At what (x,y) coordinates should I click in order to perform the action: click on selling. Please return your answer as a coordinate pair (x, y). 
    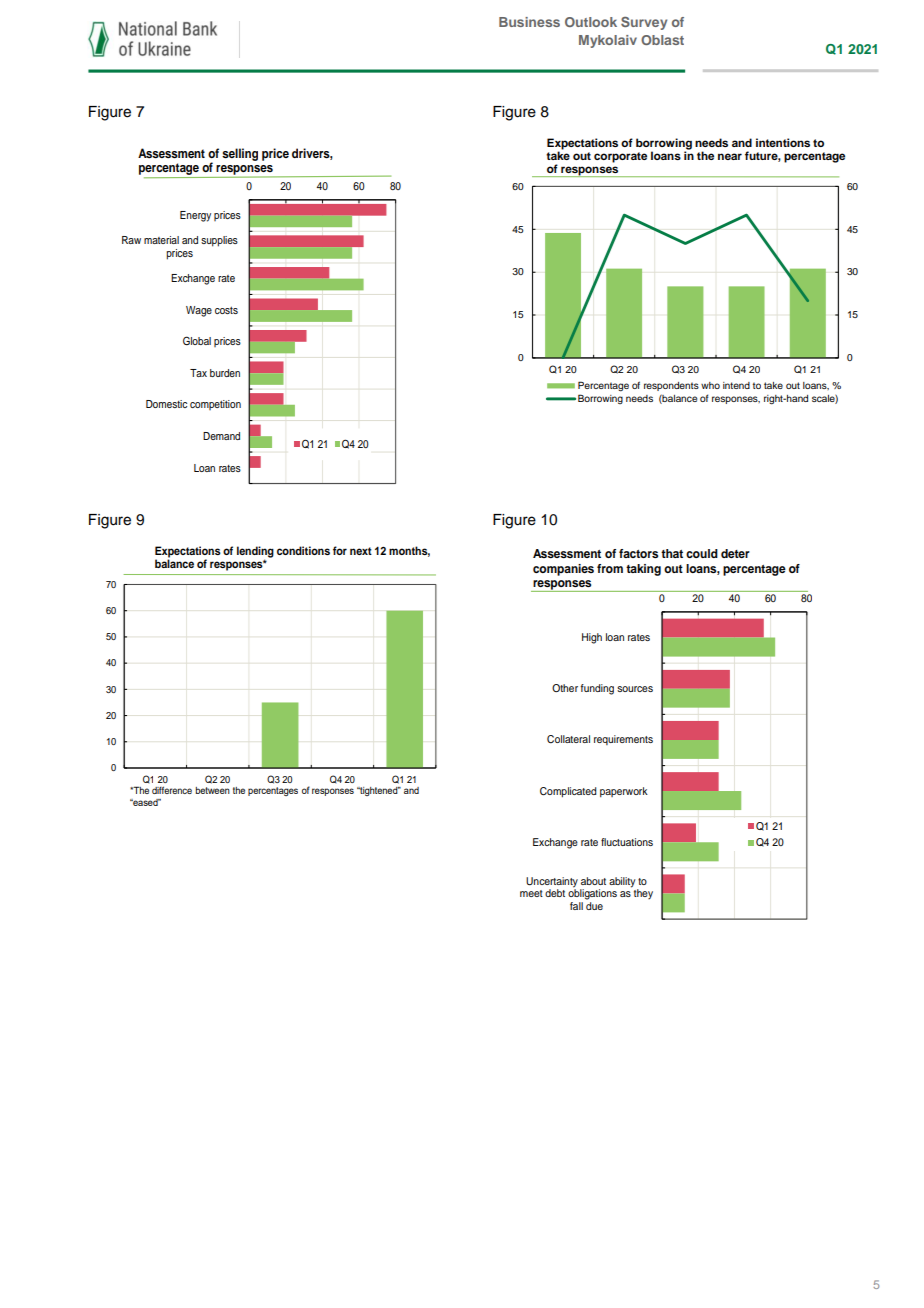
    Looking at the image, I should click on (240, 154).
